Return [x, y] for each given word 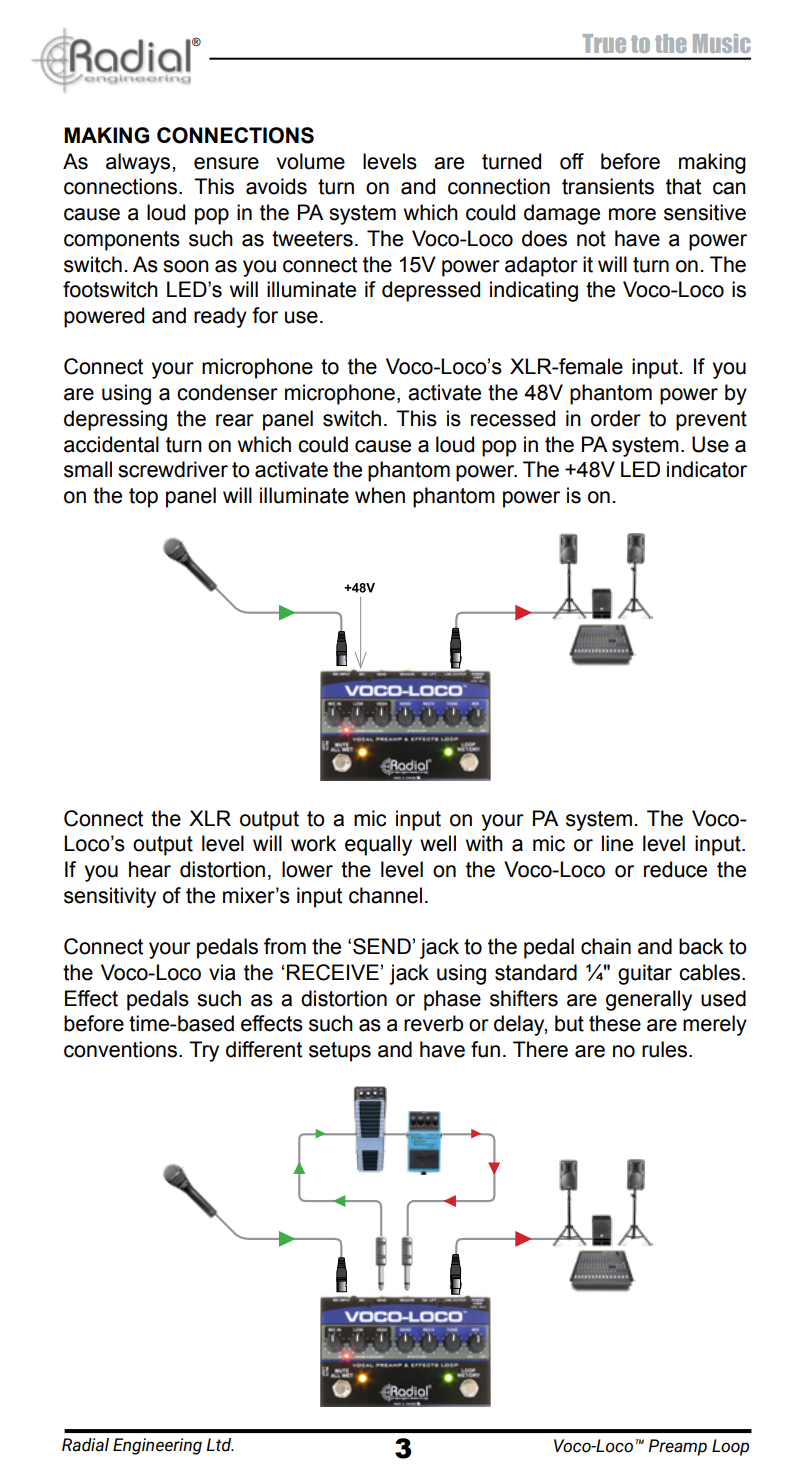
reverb [433, 1023]
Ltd [220, 1445]
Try [204, 1051]
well [438, 843]
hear [150, 869]
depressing [115, 420]
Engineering [157, 1446]
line [617, 843]
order [616, 418]
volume [310, 161]
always [139, 163]
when [380, 495]
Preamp [677, 1447]
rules [664, 1049]
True [604, 43]
